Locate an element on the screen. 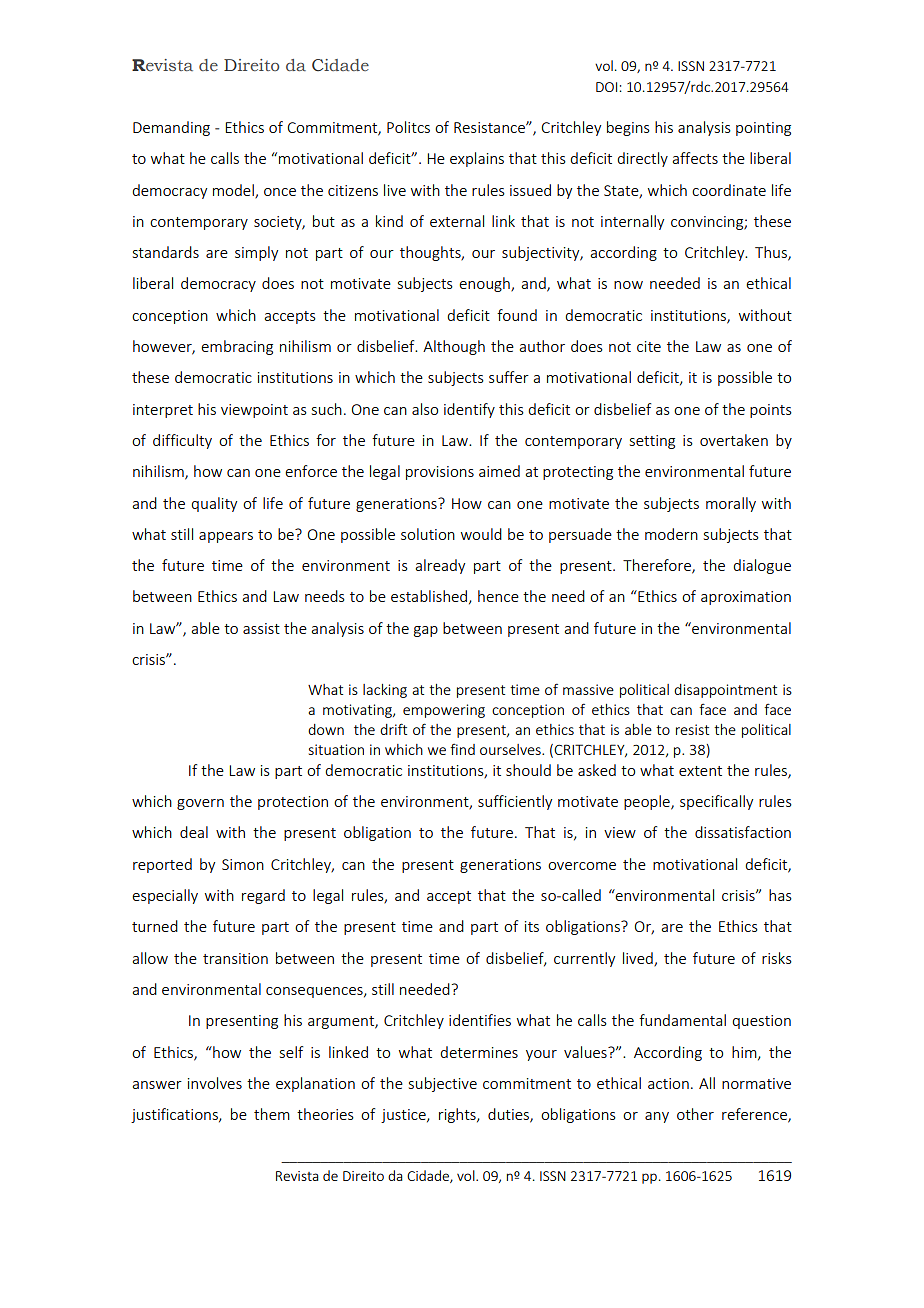 The image size is (924, 1308). cite is located at coordinates (649, 346).
